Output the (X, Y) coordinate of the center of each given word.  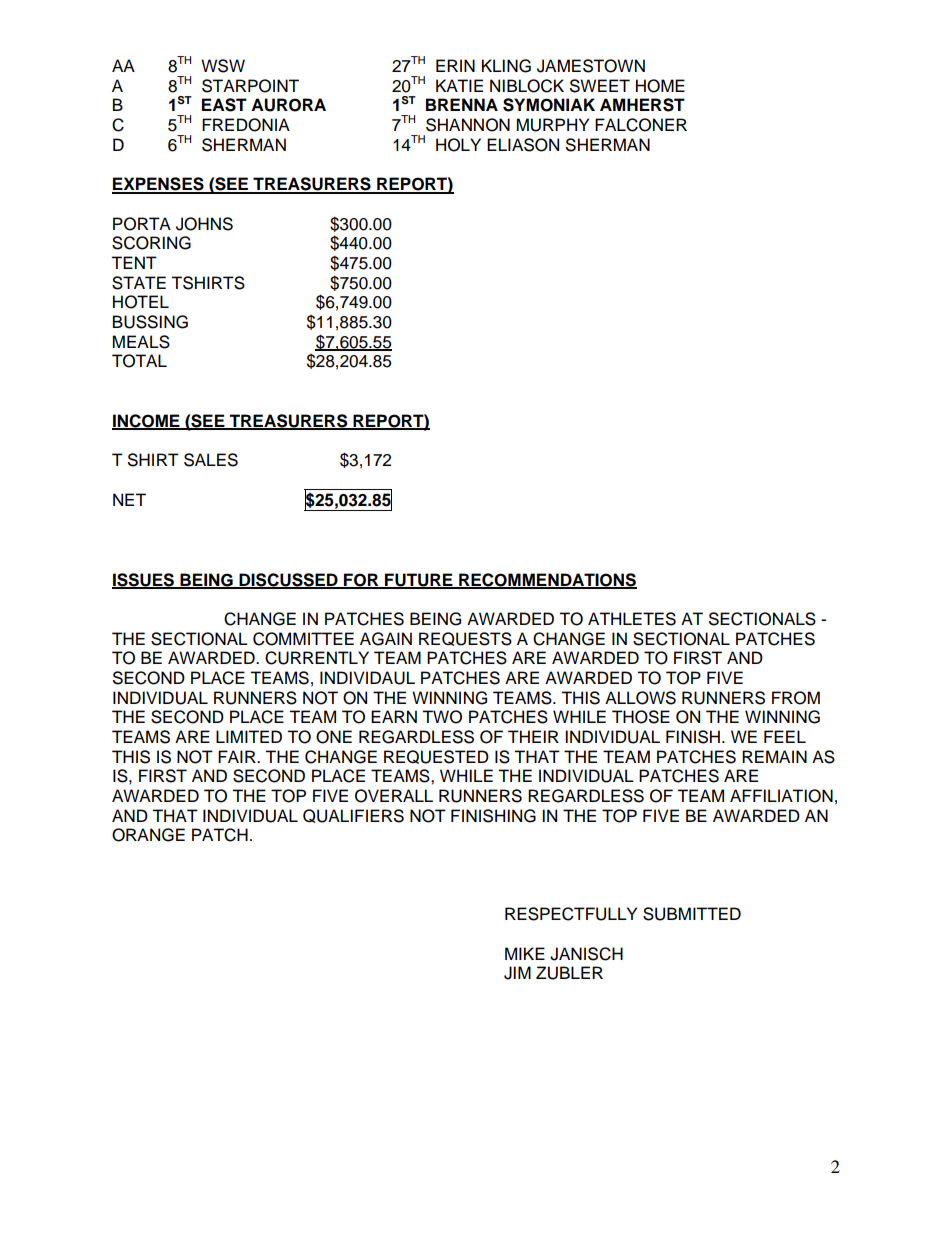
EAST (224, 105)
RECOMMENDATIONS (547, 580)
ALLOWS (640, 698)
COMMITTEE (303, 639)
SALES (211, 460)
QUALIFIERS (353, 816)
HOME (660, 86)
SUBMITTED (692, 914)
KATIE (459, 85)
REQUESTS (465, 639)
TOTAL (139, 361)
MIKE (525, 953)
